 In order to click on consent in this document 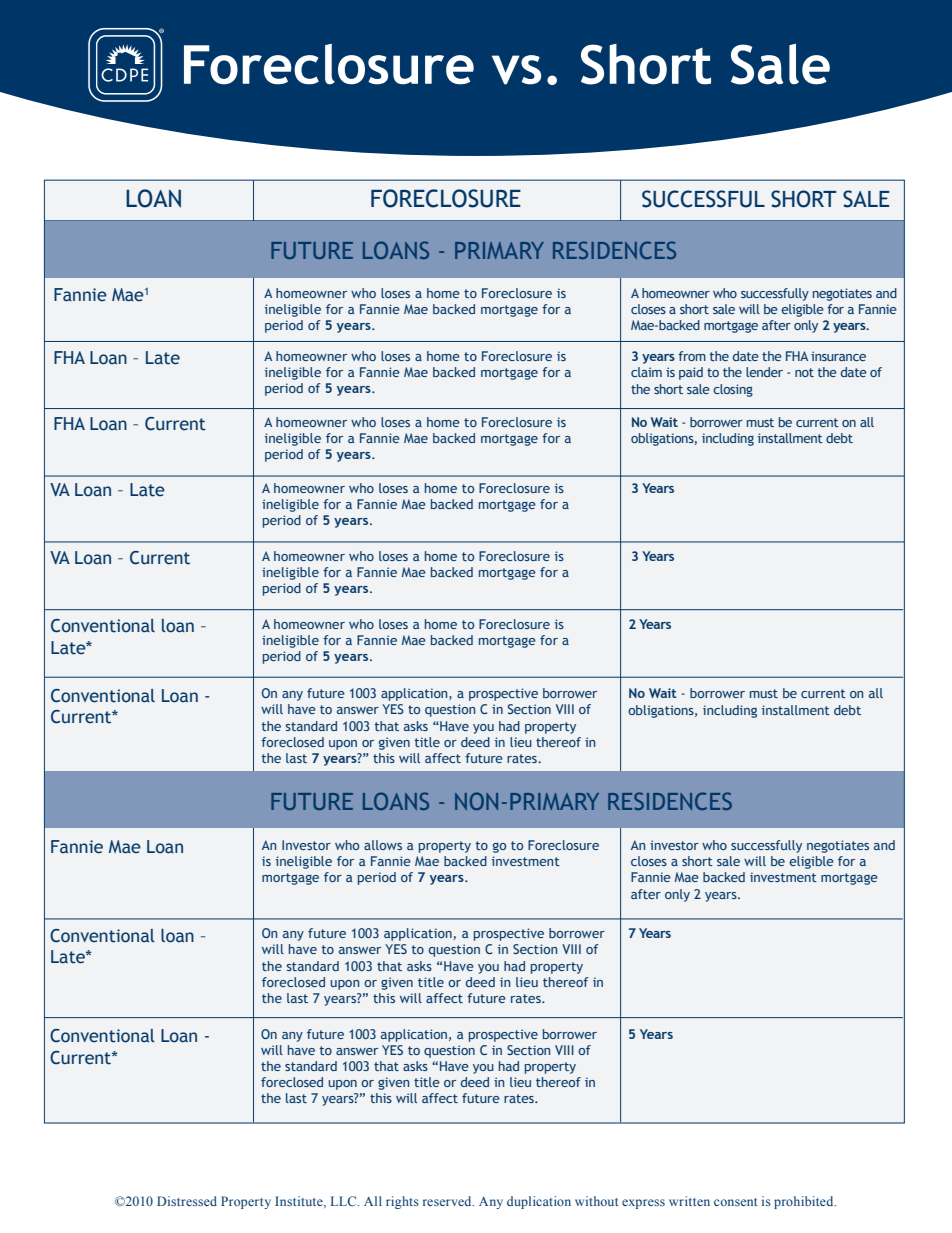, I will do `click(736, 1202)`.
